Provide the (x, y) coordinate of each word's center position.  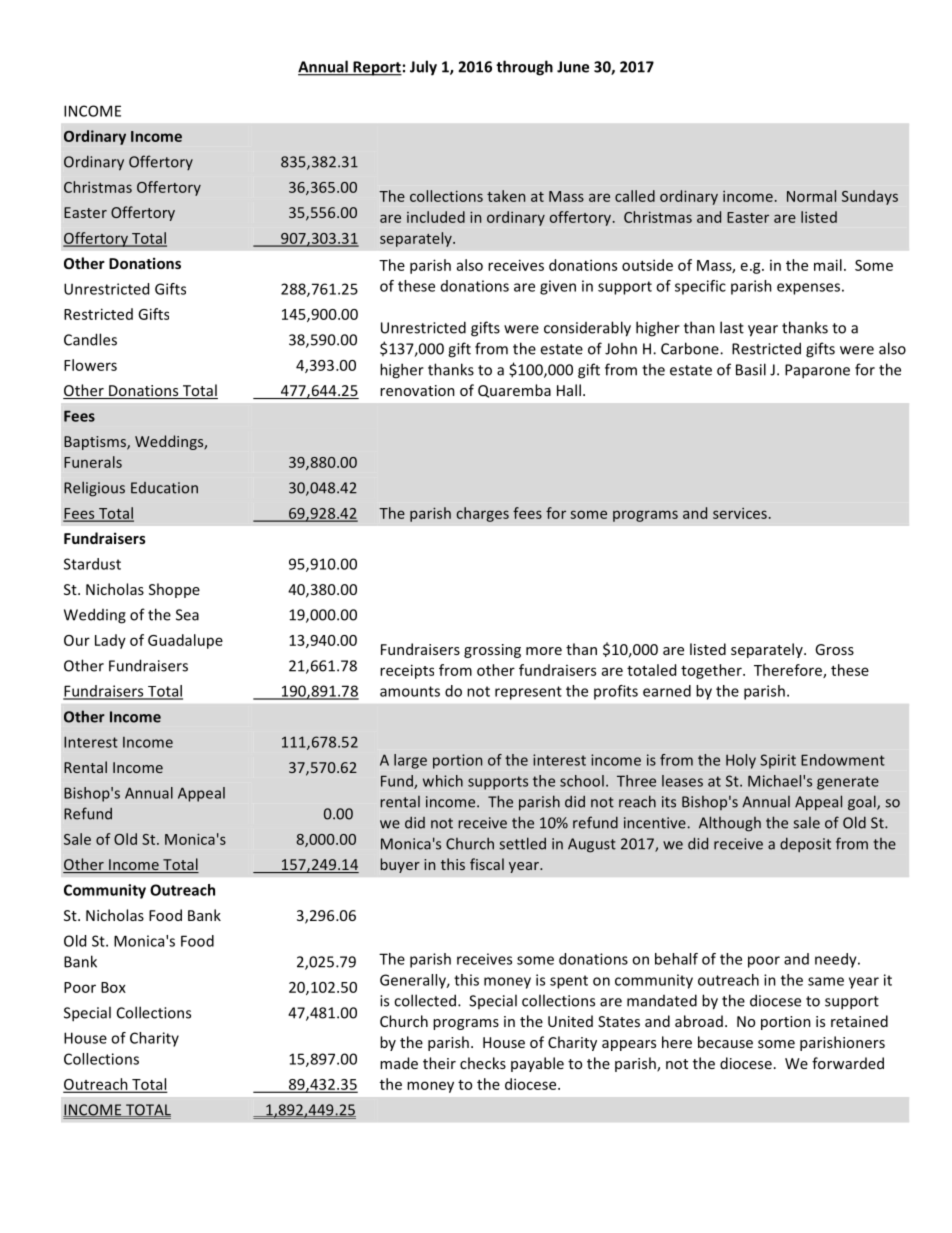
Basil (751, 369)
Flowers (90, 365)
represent (528, 693)
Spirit (778, 761)
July (423, 68)
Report (376, 68)
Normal (811, 196)
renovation (417, 390)
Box (113, 987)
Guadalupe (185, 641)
